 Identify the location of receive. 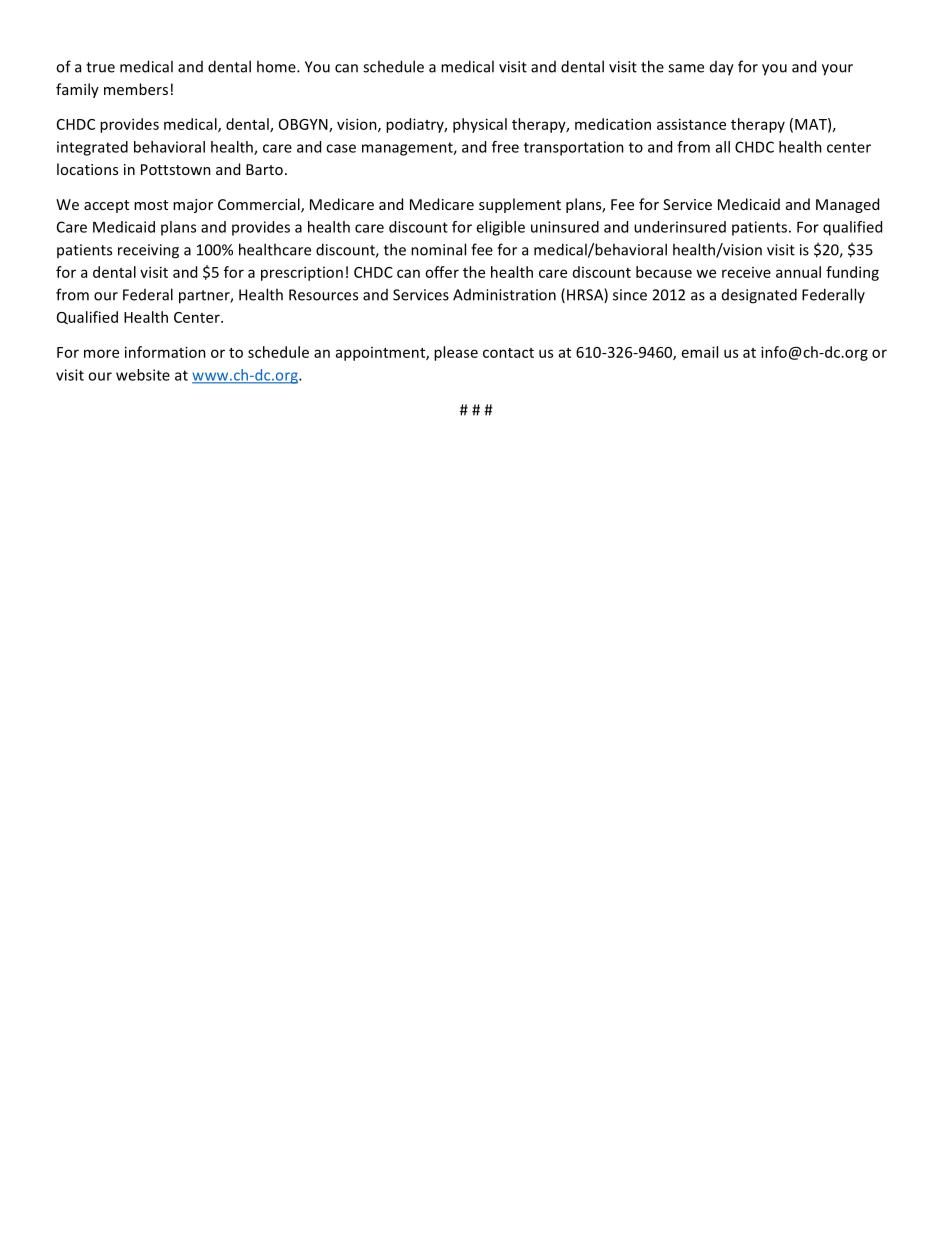
(746, 272).
